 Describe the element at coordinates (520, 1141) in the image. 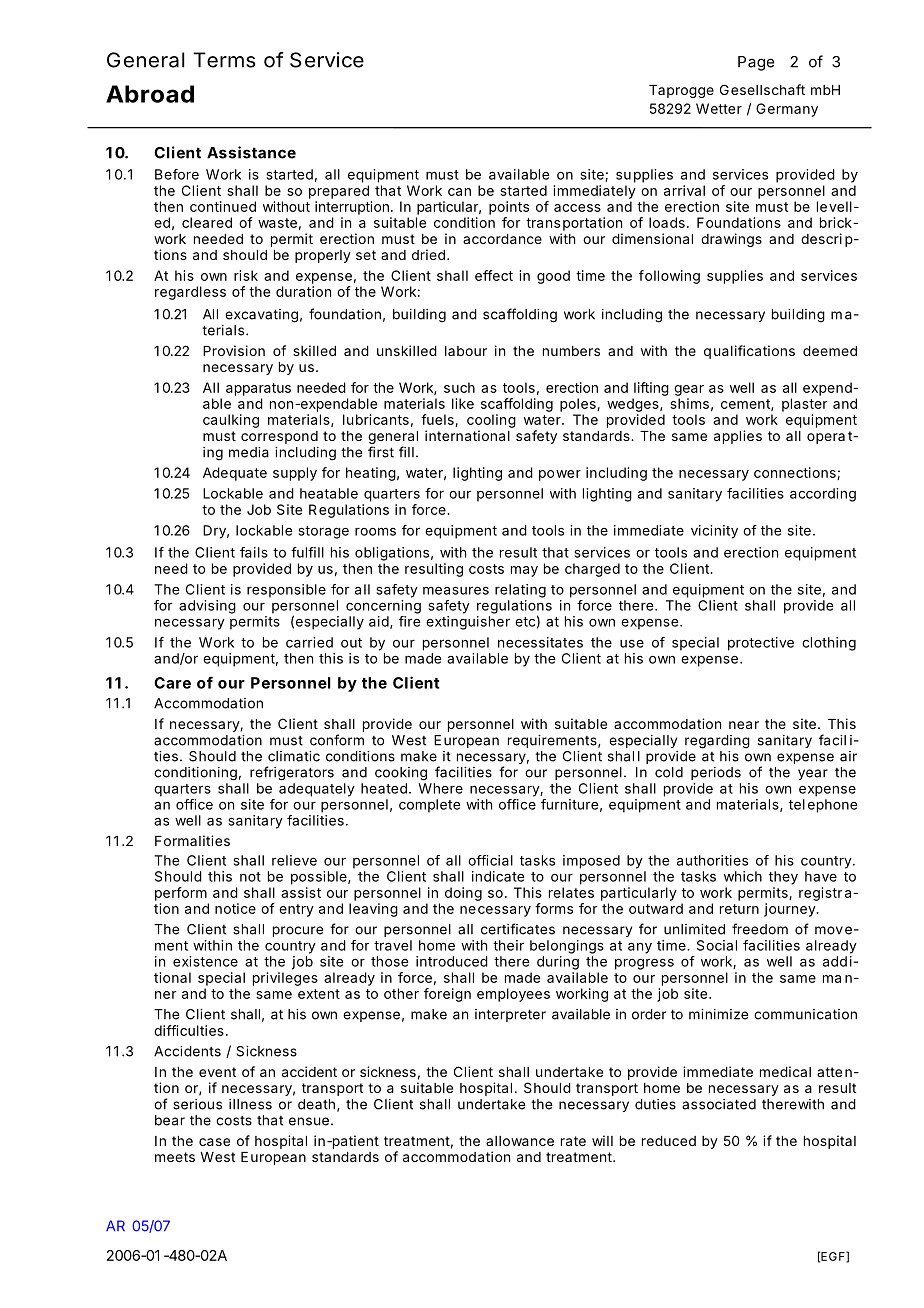

I see `allowance` at that location.
